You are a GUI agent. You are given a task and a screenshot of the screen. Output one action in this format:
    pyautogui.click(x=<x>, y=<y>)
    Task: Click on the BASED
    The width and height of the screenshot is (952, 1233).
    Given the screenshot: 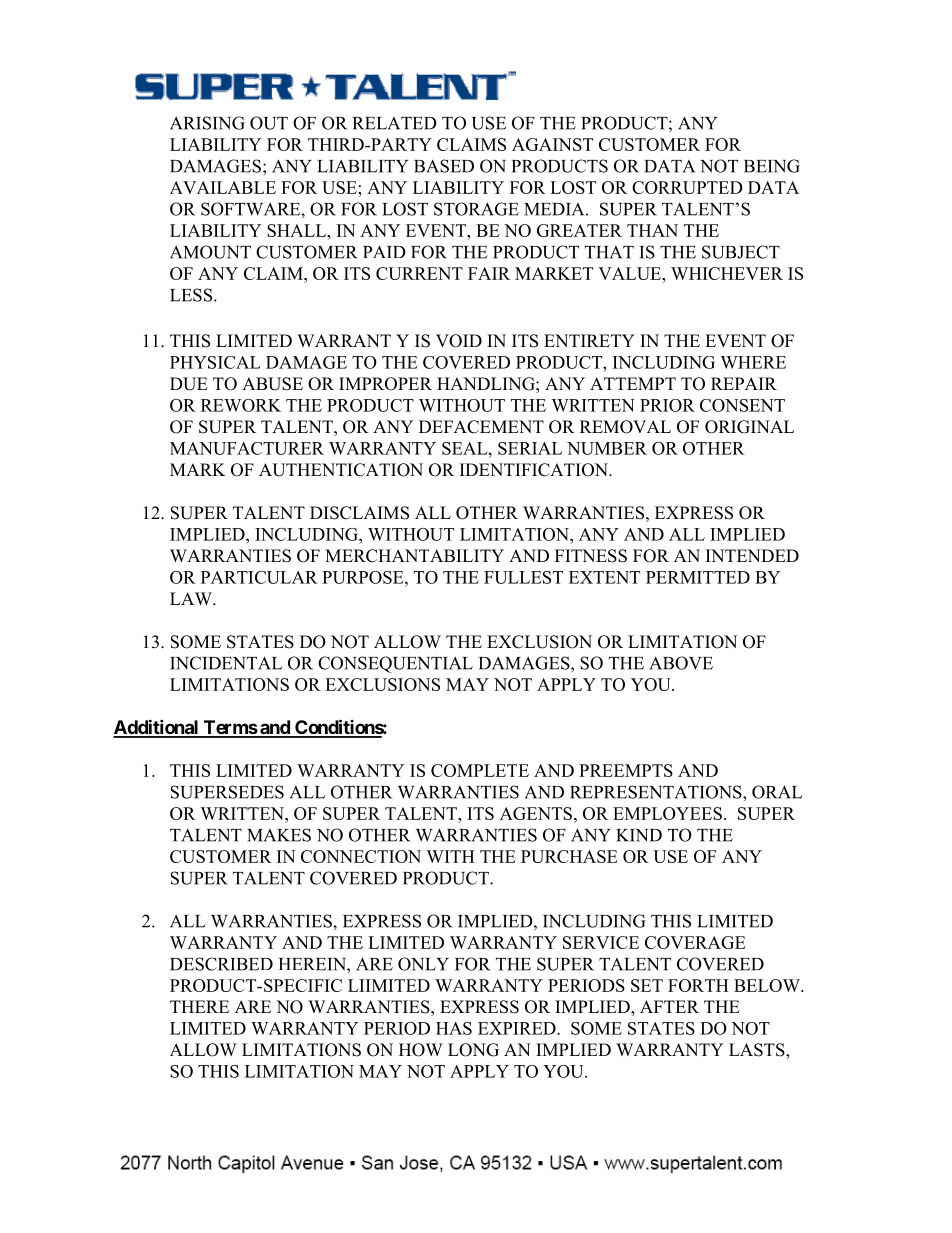 What is the action you would take?
    pyautogui.click(x=444, y=166)
